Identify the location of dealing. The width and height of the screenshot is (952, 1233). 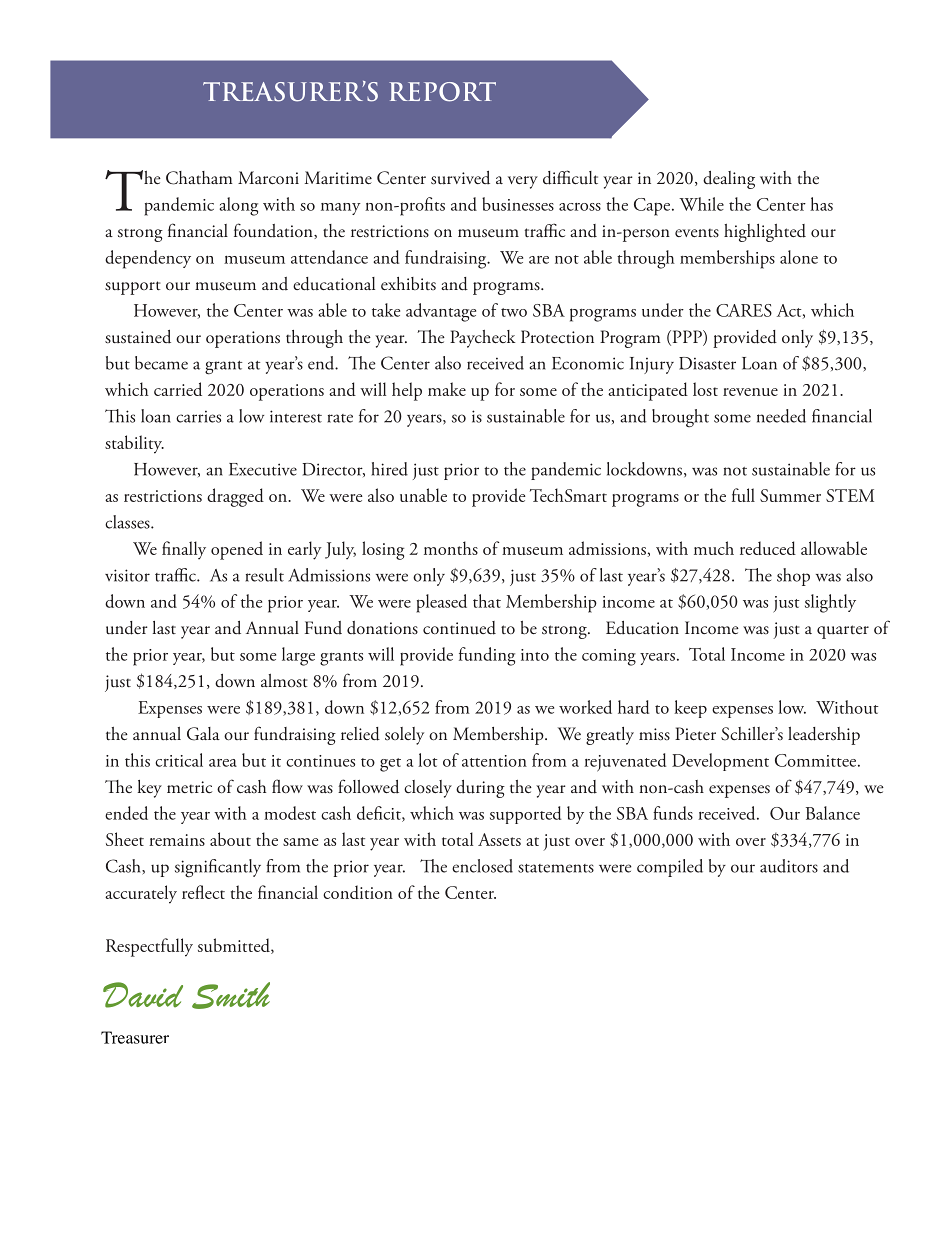
(729, 180).
